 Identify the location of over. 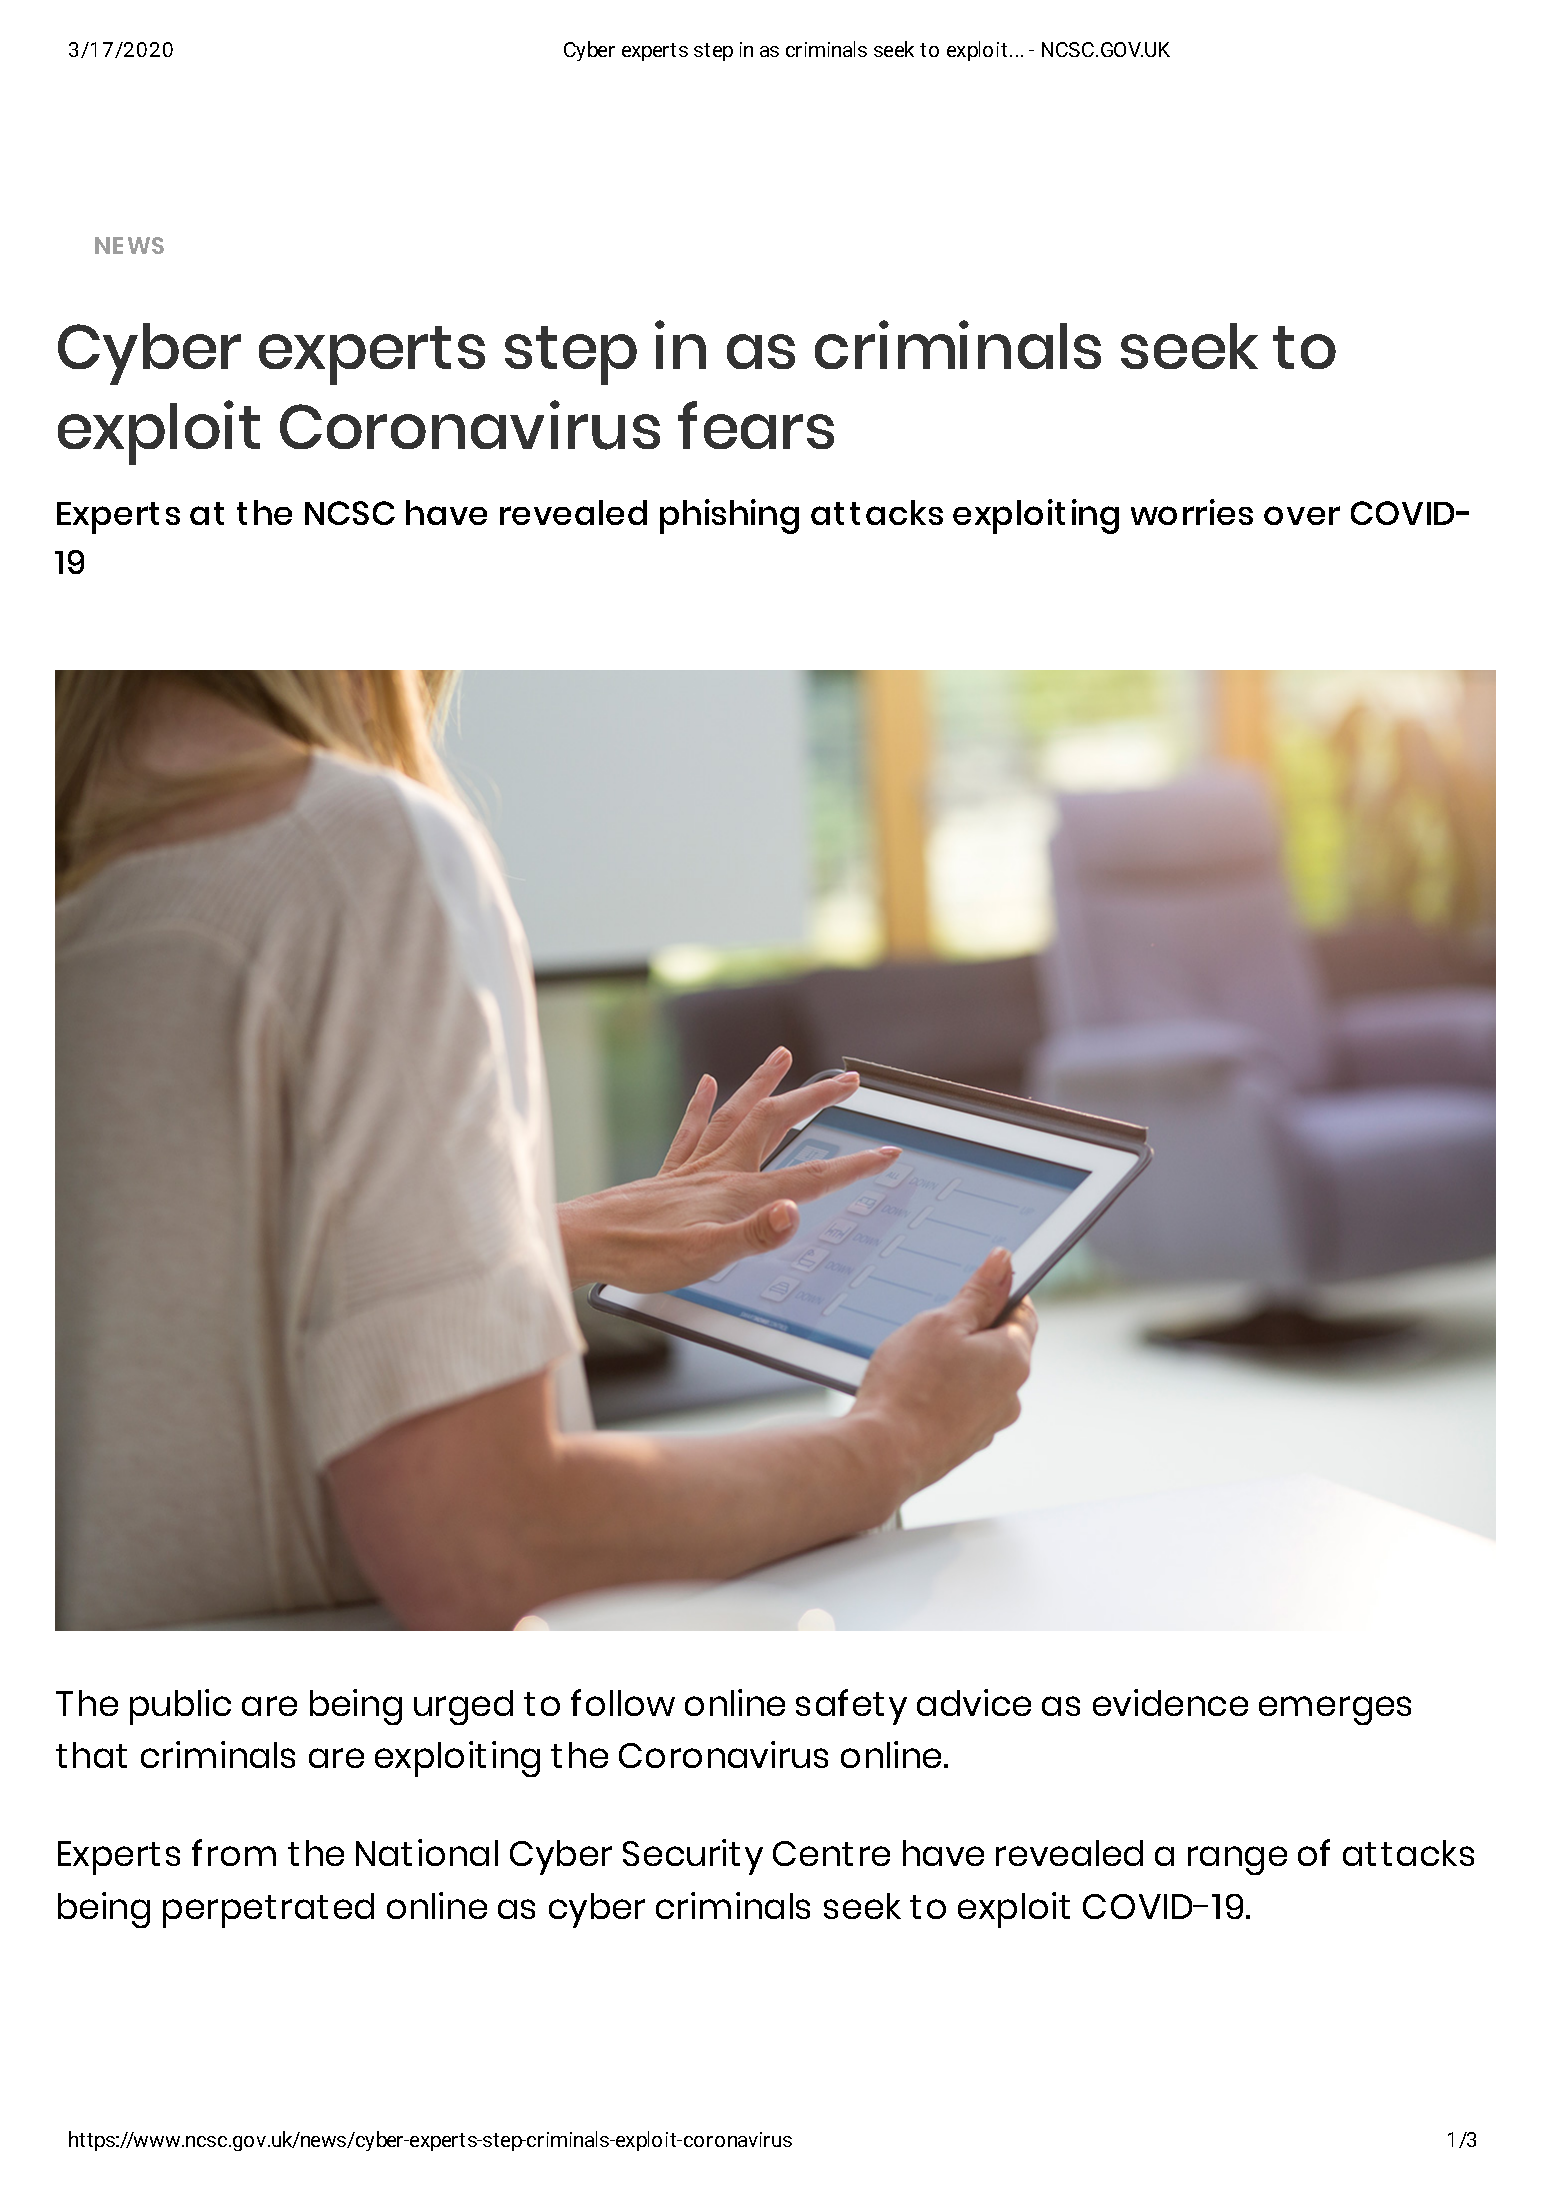
(1302, 515).
